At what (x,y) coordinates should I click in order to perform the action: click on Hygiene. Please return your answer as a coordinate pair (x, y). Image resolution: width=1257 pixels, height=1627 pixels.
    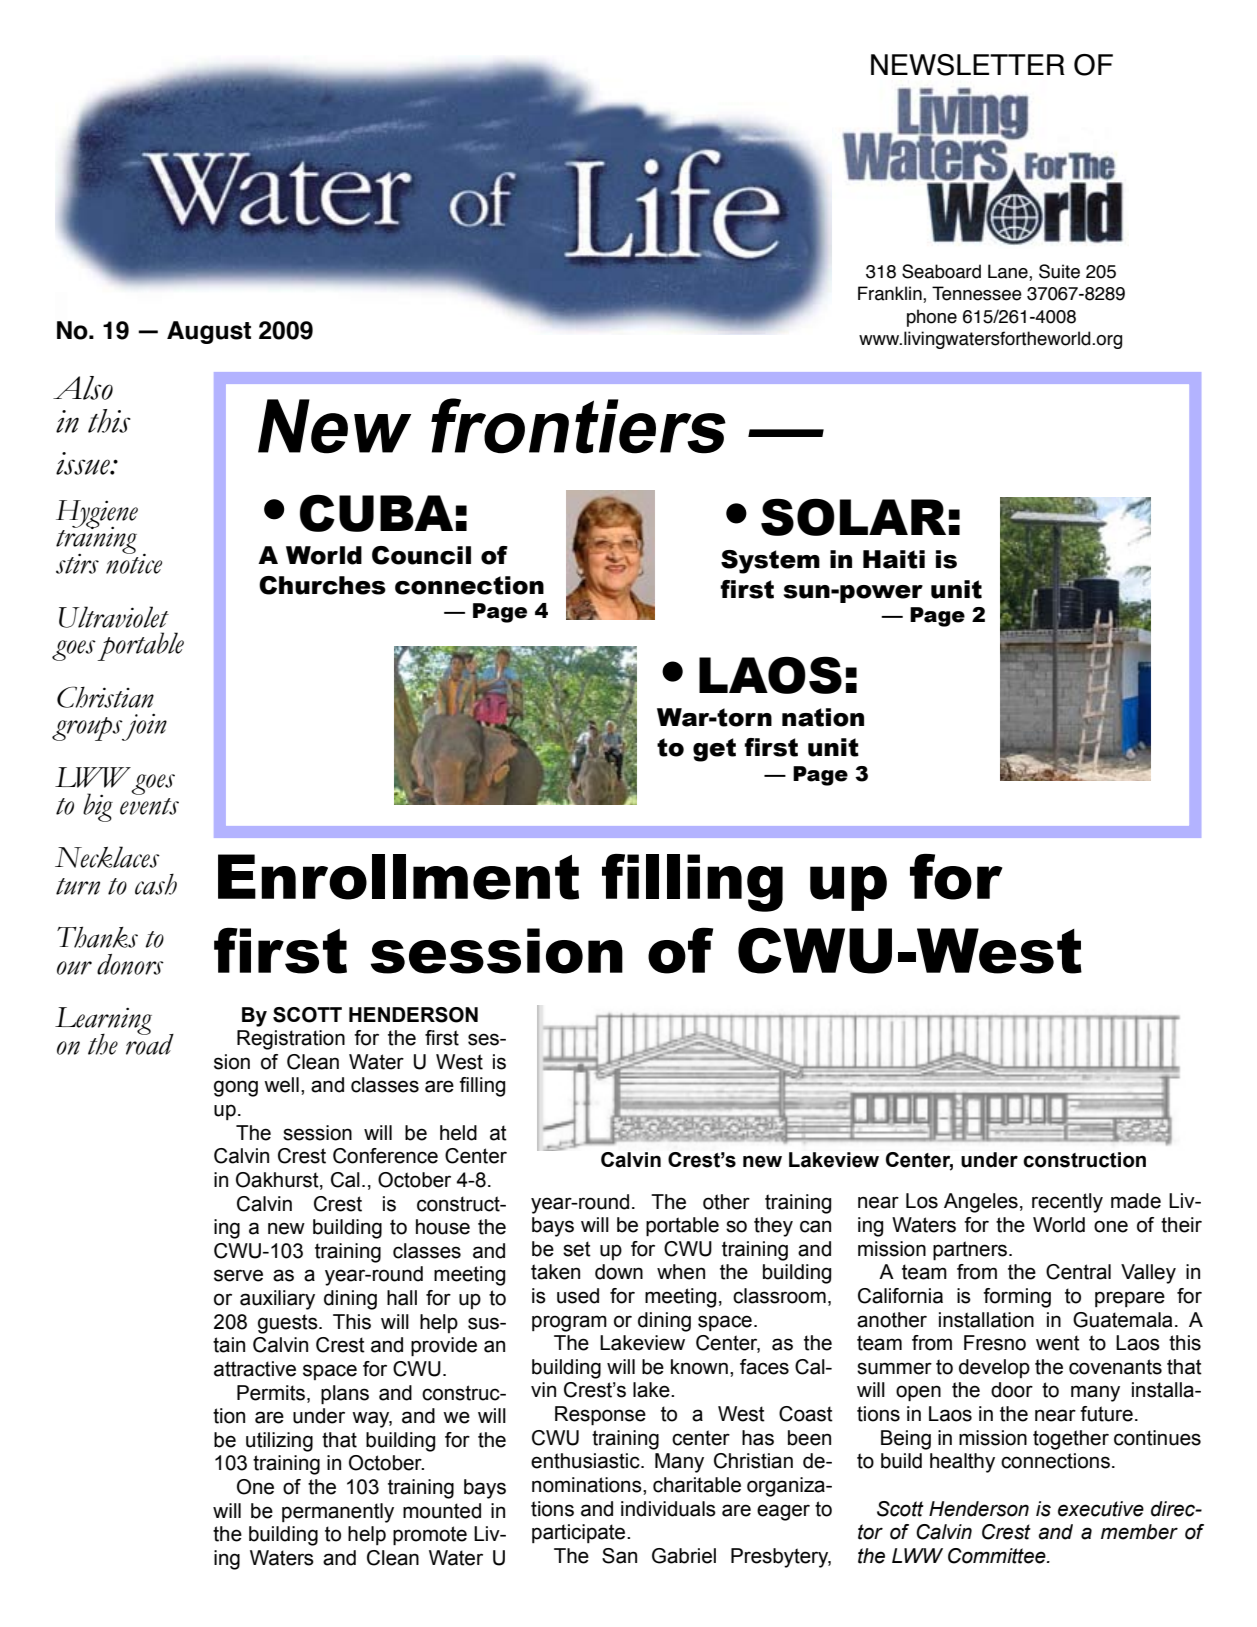
    Looking at the image, I should click on (97, 514).
